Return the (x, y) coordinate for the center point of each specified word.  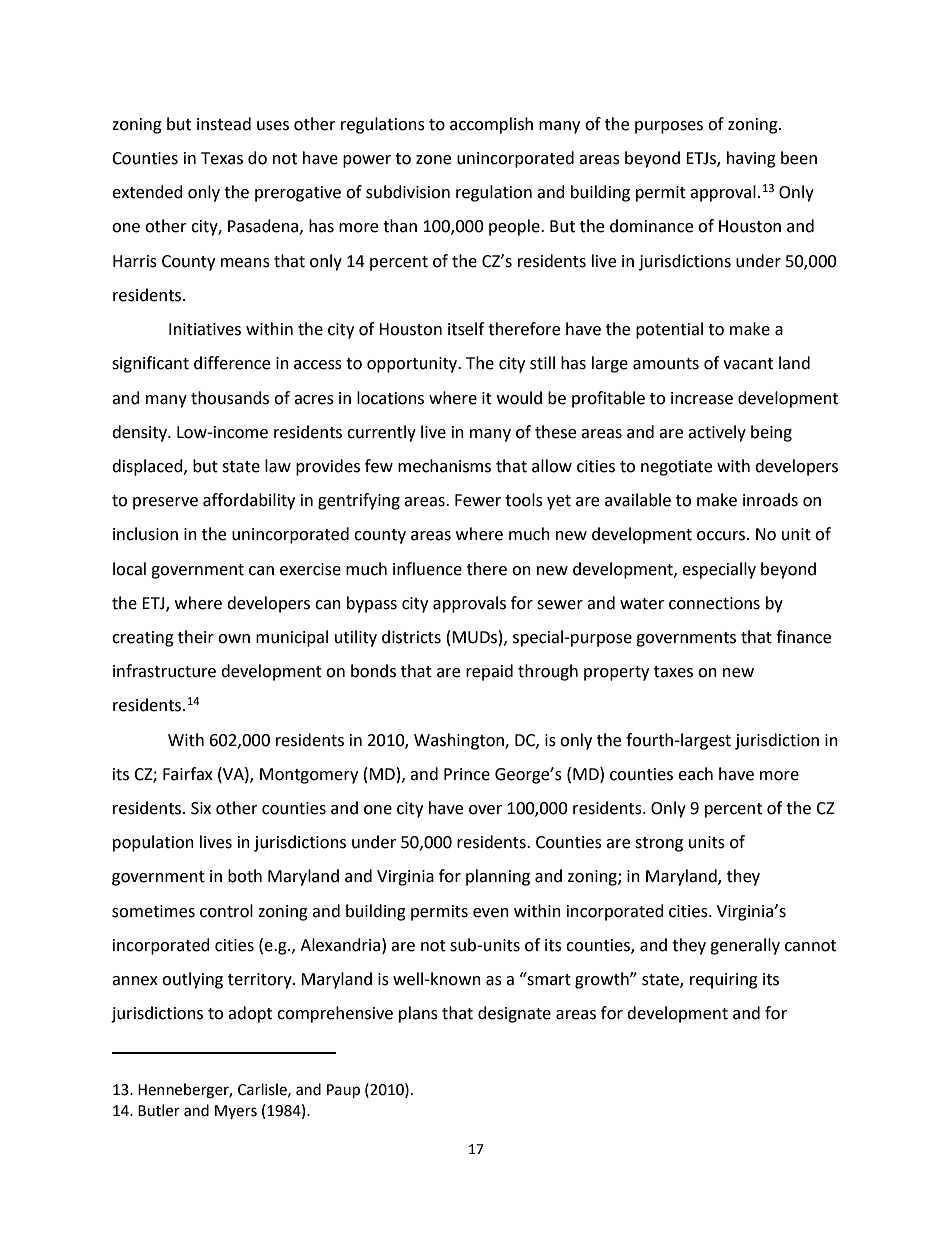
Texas (222, 158)
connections (714, 603)
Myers (236, 1112)
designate (514, 1014)
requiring (724, 981)
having (751, 159)
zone (433, 160)
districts (411, 637)
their (196, 637)
